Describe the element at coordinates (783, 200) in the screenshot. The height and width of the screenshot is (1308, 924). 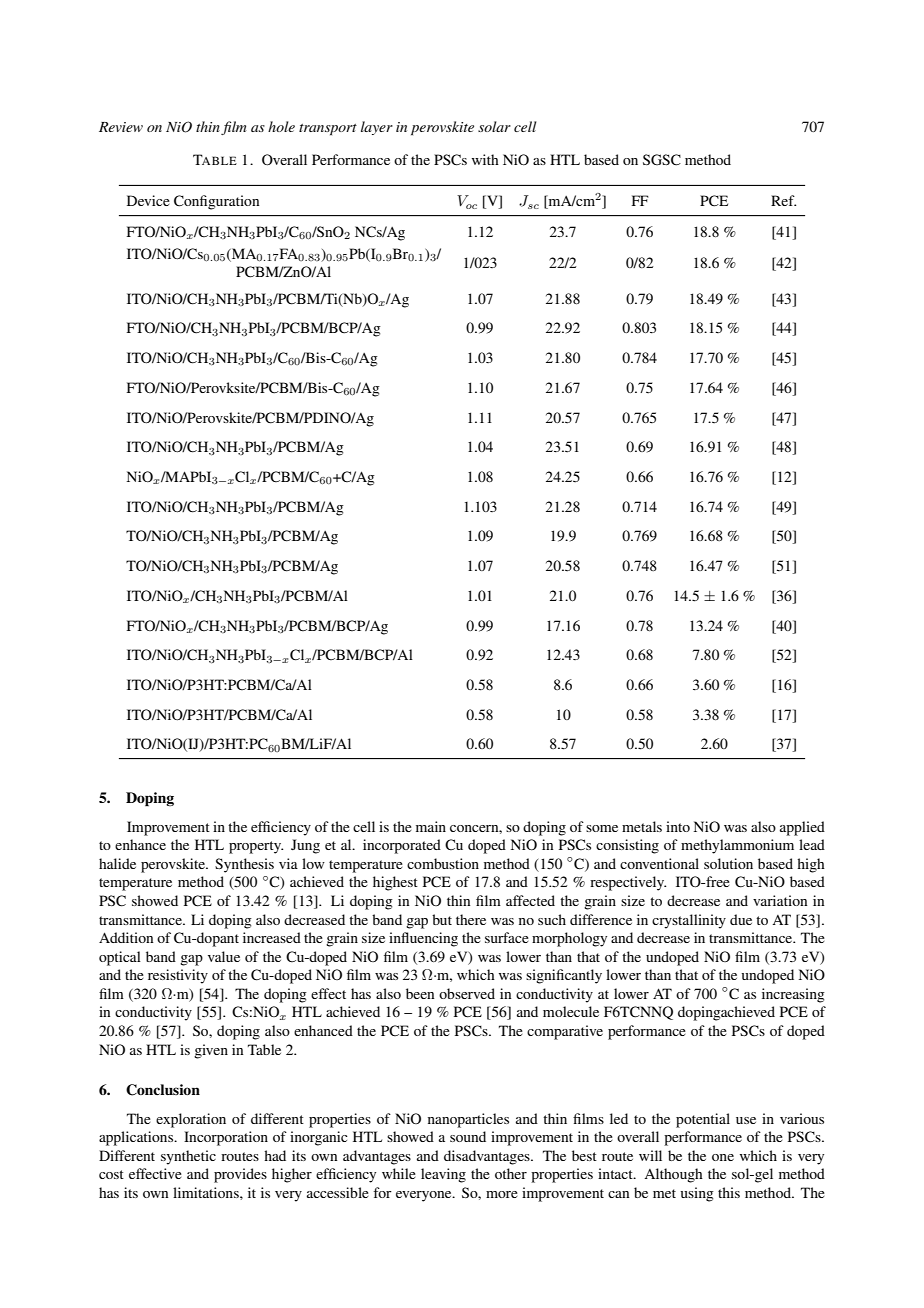
I see `Ref` at that location.
